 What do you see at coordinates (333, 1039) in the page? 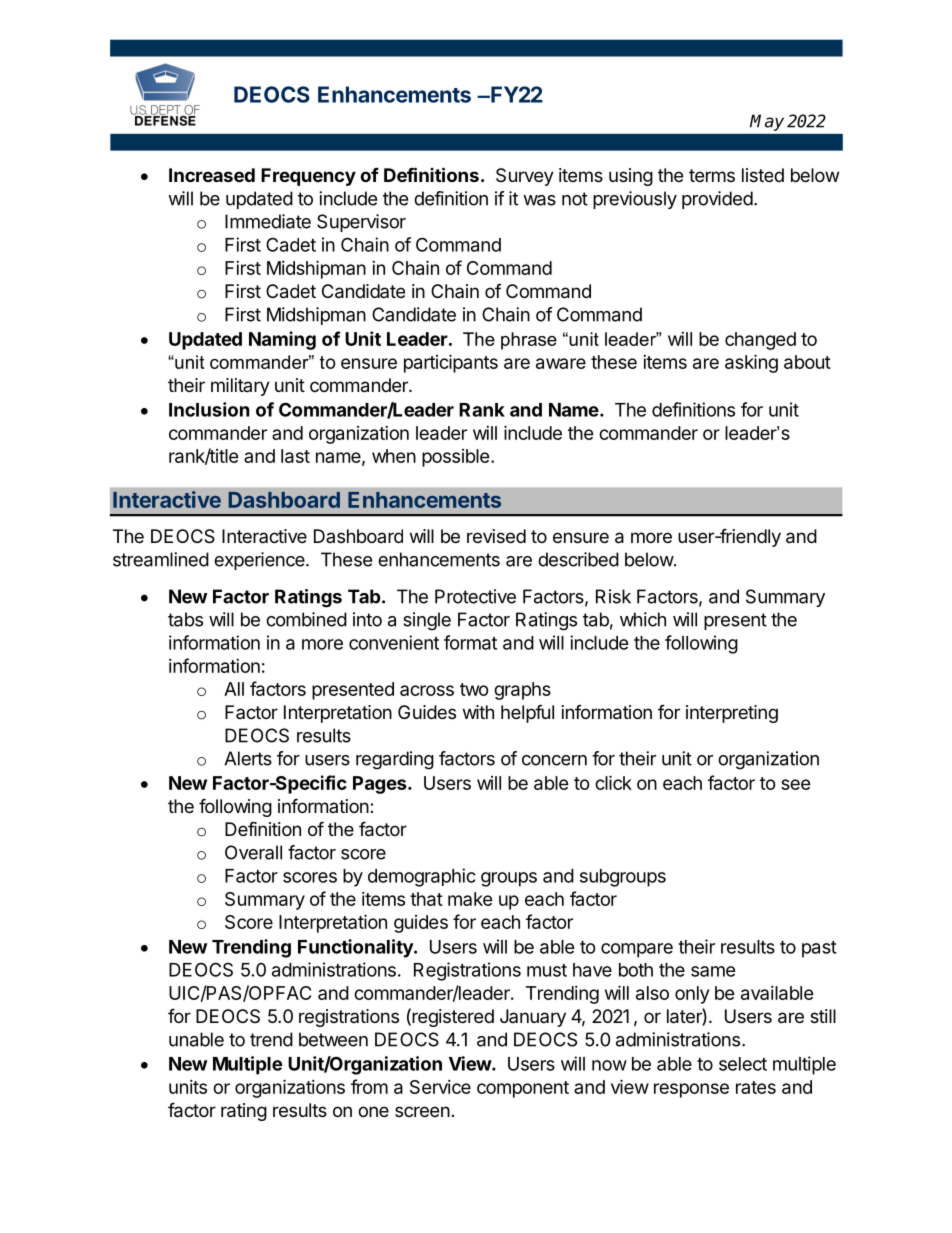
I see `between` at bounding box center [333, 1039].
